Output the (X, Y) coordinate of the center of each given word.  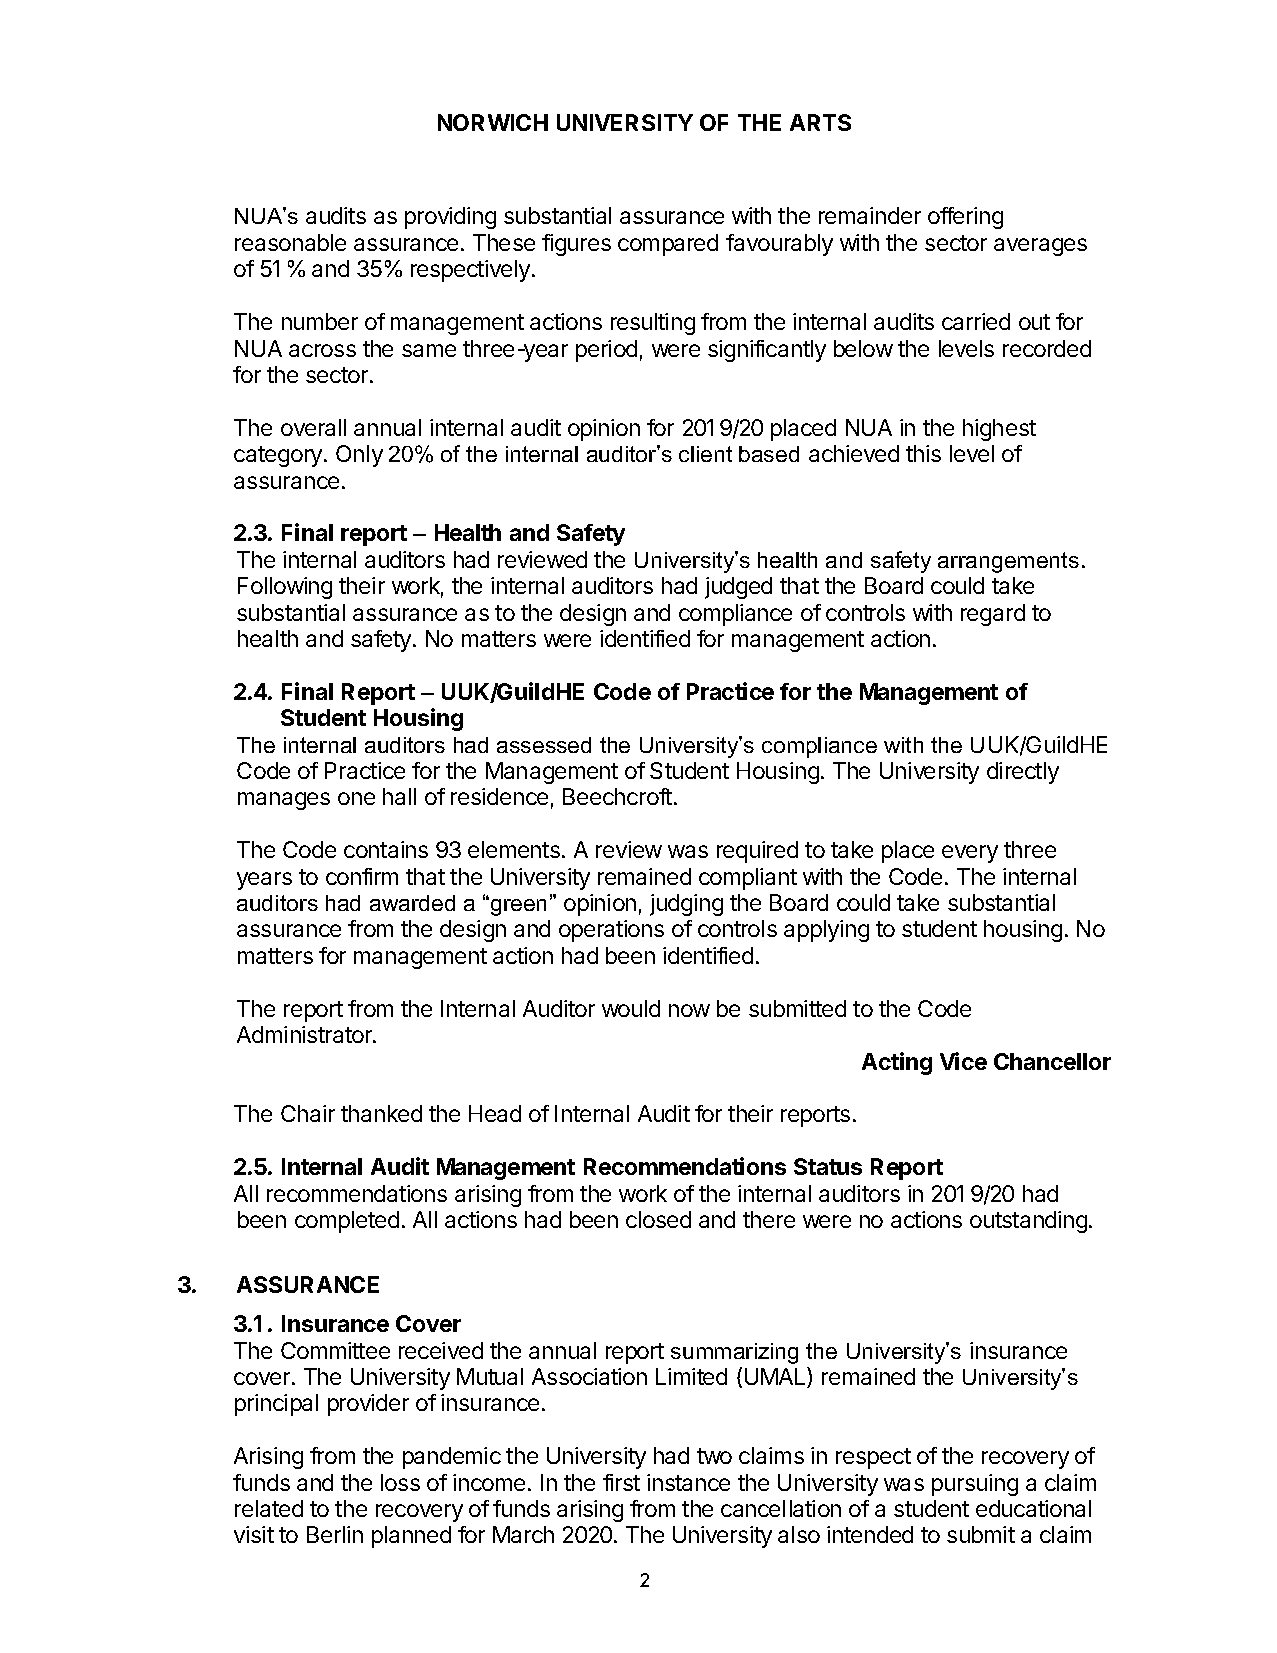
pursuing (975, 1485)
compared (668, 245)
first (621, 1482)
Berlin (335, 1534)
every (970, 854)
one (356, 798)
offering (965, 218)
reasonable (290, 242)
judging (686, 905)
